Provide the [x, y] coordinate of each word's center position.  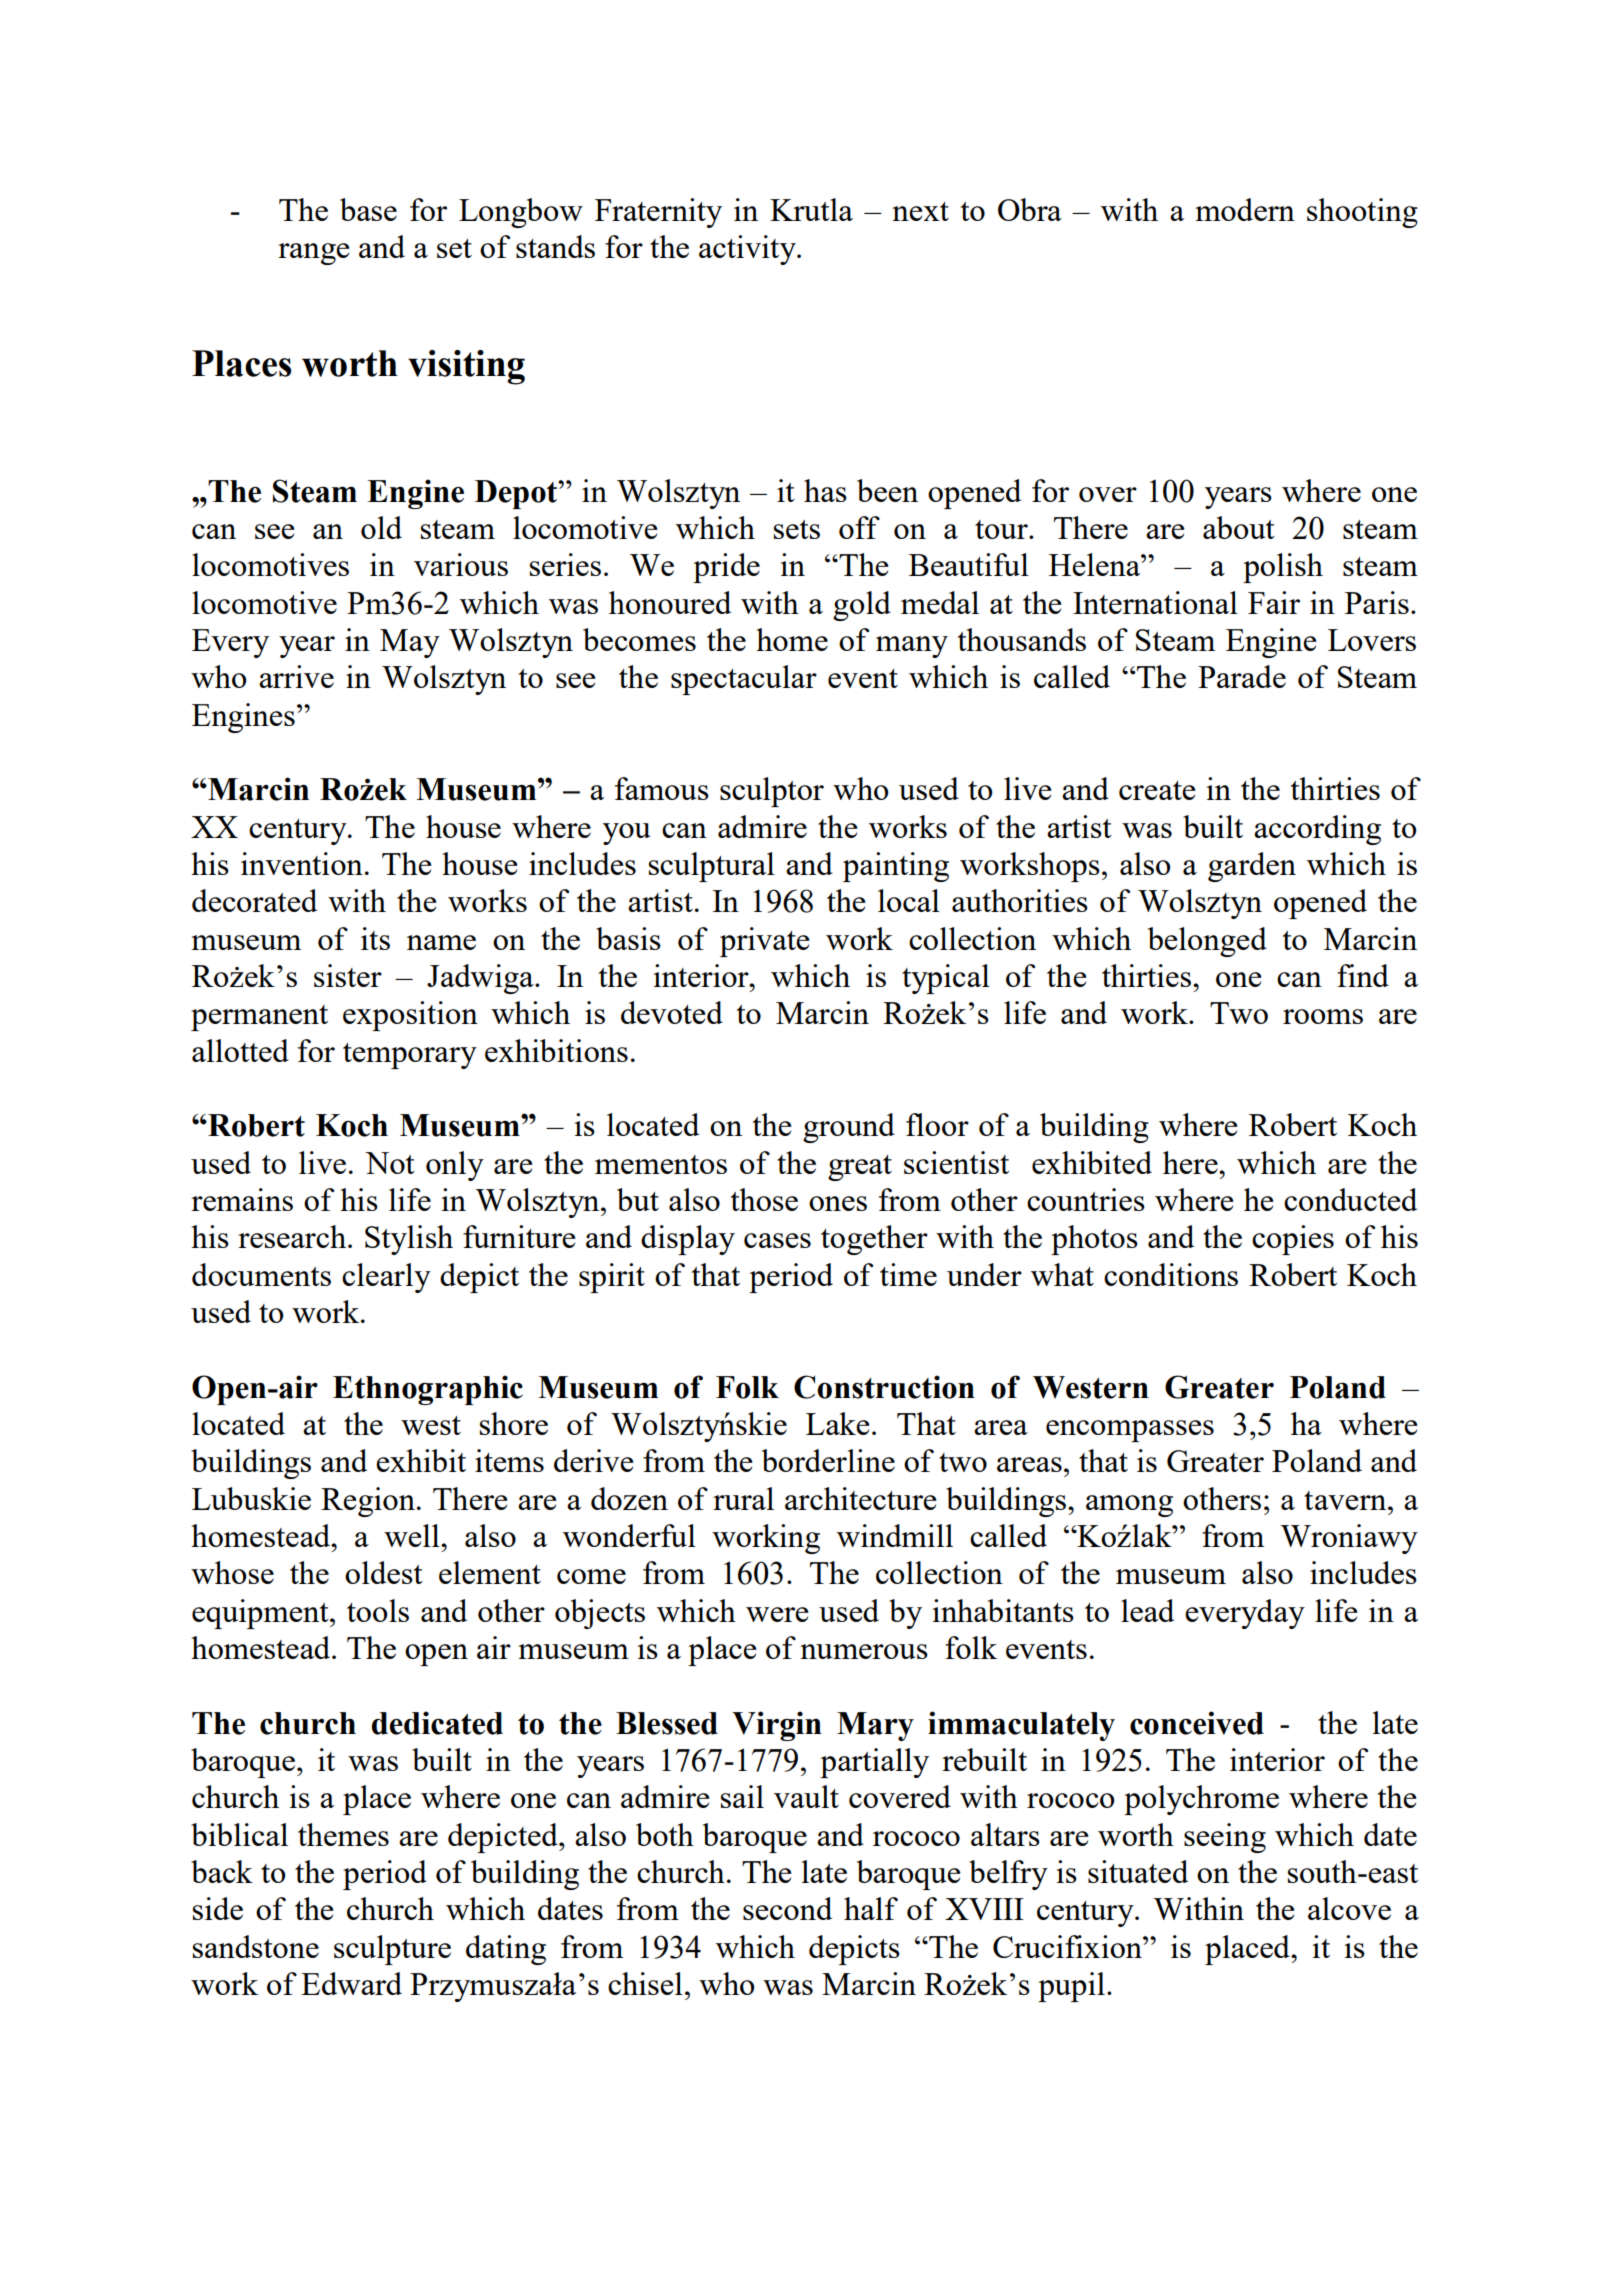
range [313, 254]
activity [748, 250]
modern [1245, 209]
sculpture [392, 1950]
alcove [1349, 1908]
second [787, 1908]
